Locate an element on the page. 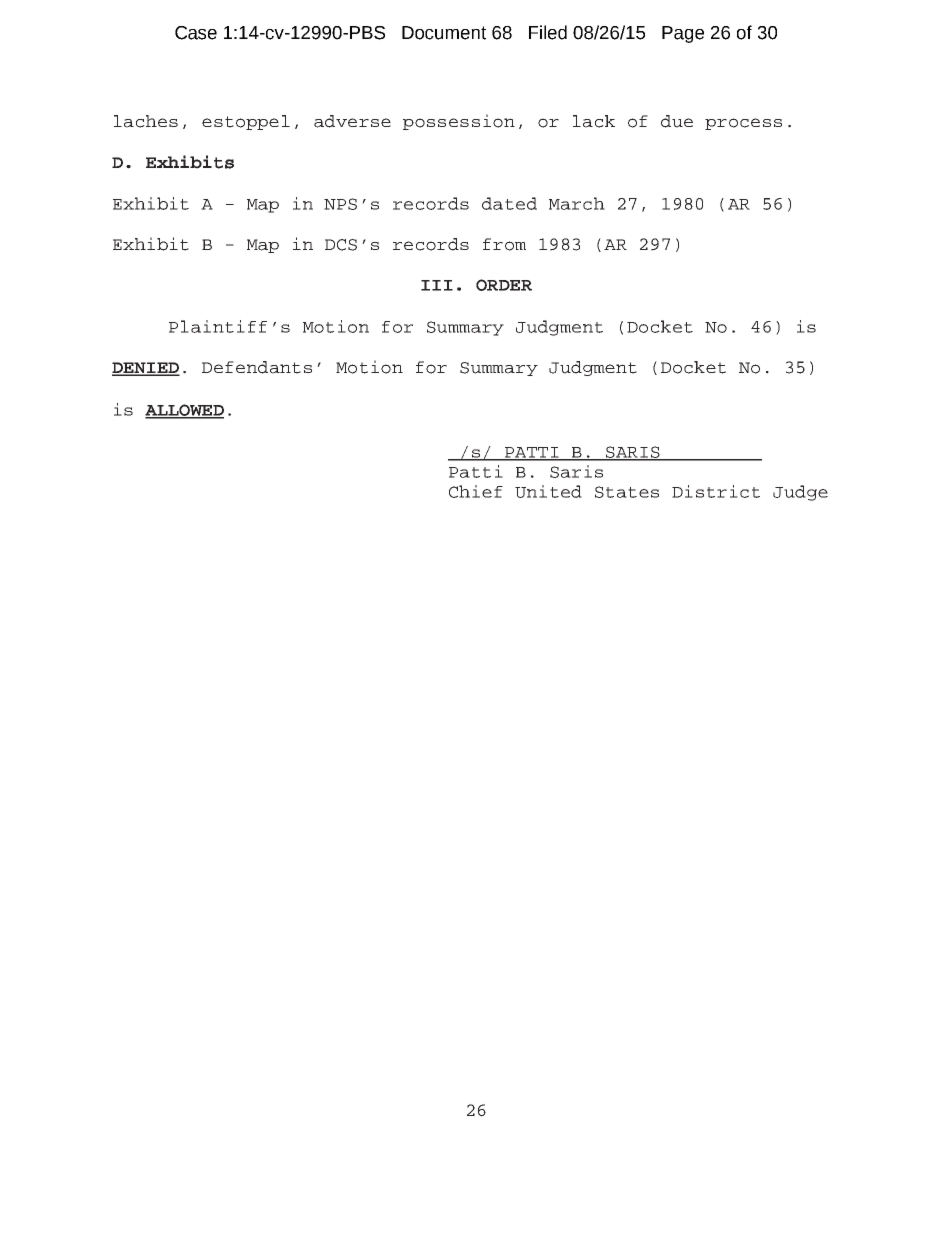 The height and width of the image is (1233, 952). Document is located at coordinates (444, 33).
